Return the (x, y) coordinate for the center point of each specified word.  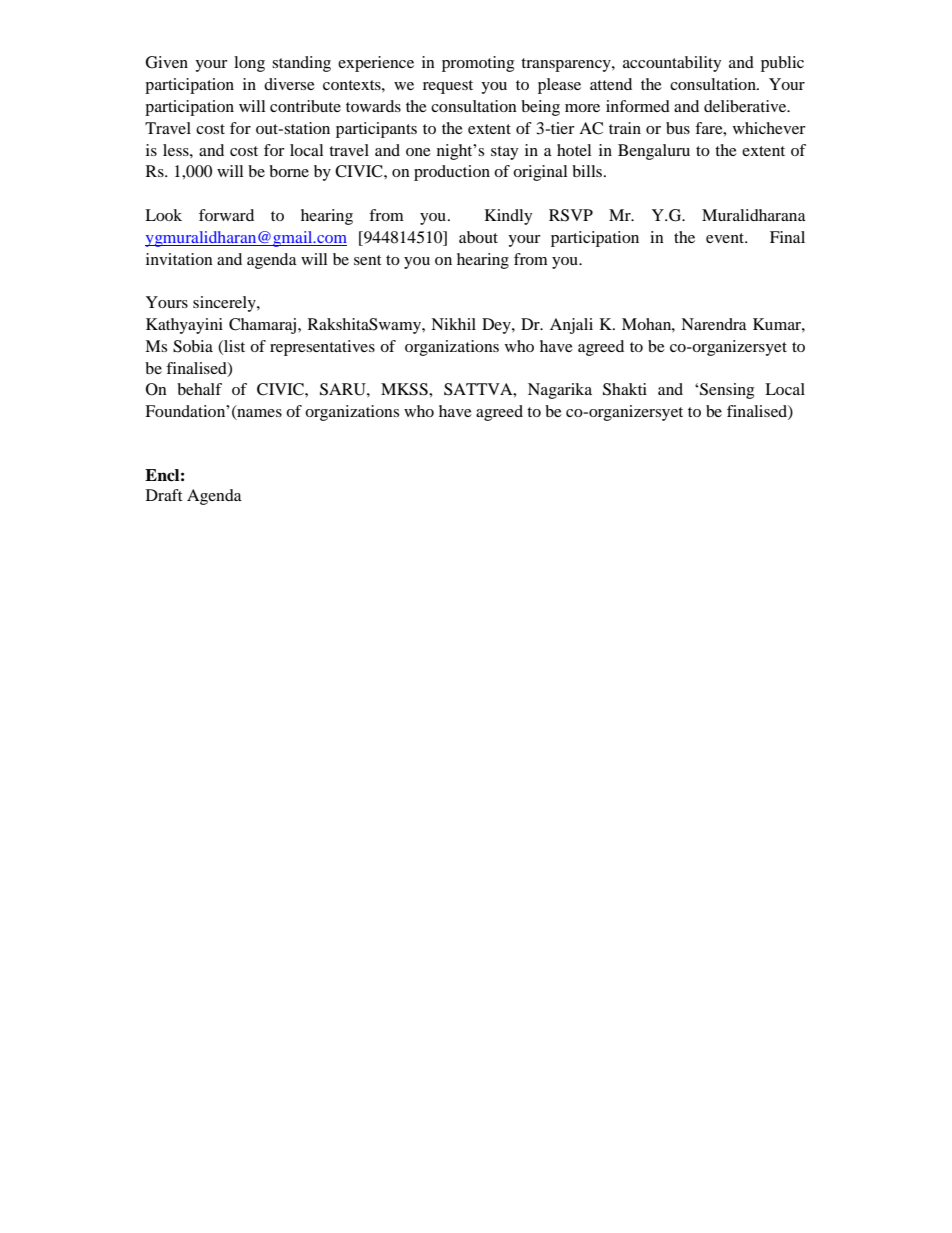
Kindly (508, 217)
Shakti (625, 389)
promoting (478, 64)
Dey (497, 326)
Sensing (727, 391)
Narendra (714, 324)
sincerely (225, 304)
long (249, 64)
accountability (672, 64)
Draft (164, 495)
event (726, 238)
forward (226, 215)
